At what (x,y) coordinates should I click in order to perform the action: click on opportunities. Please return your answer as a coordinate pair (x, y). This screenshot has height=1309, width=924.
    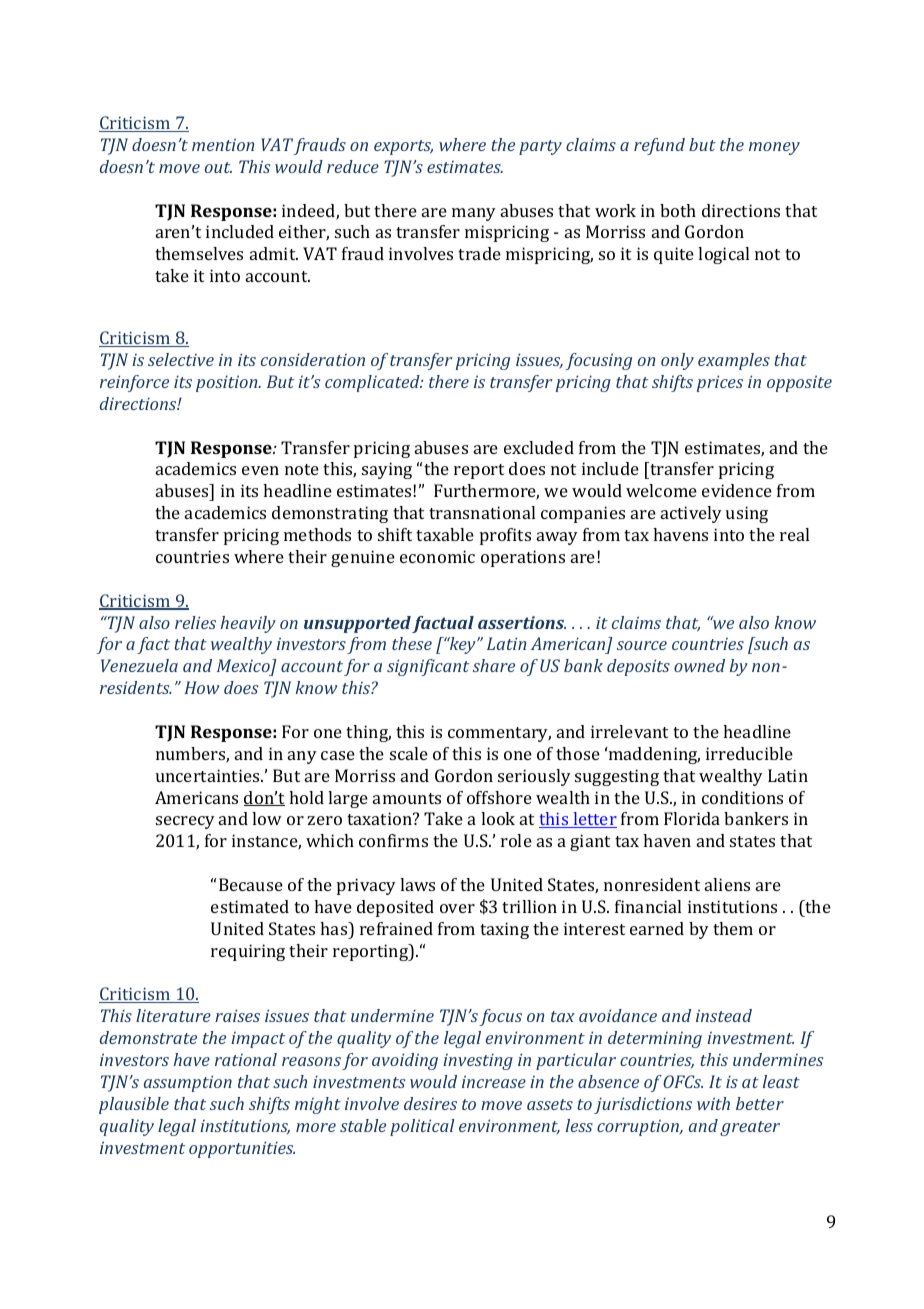
    Looking at the image, I should click on (242, 1149).
